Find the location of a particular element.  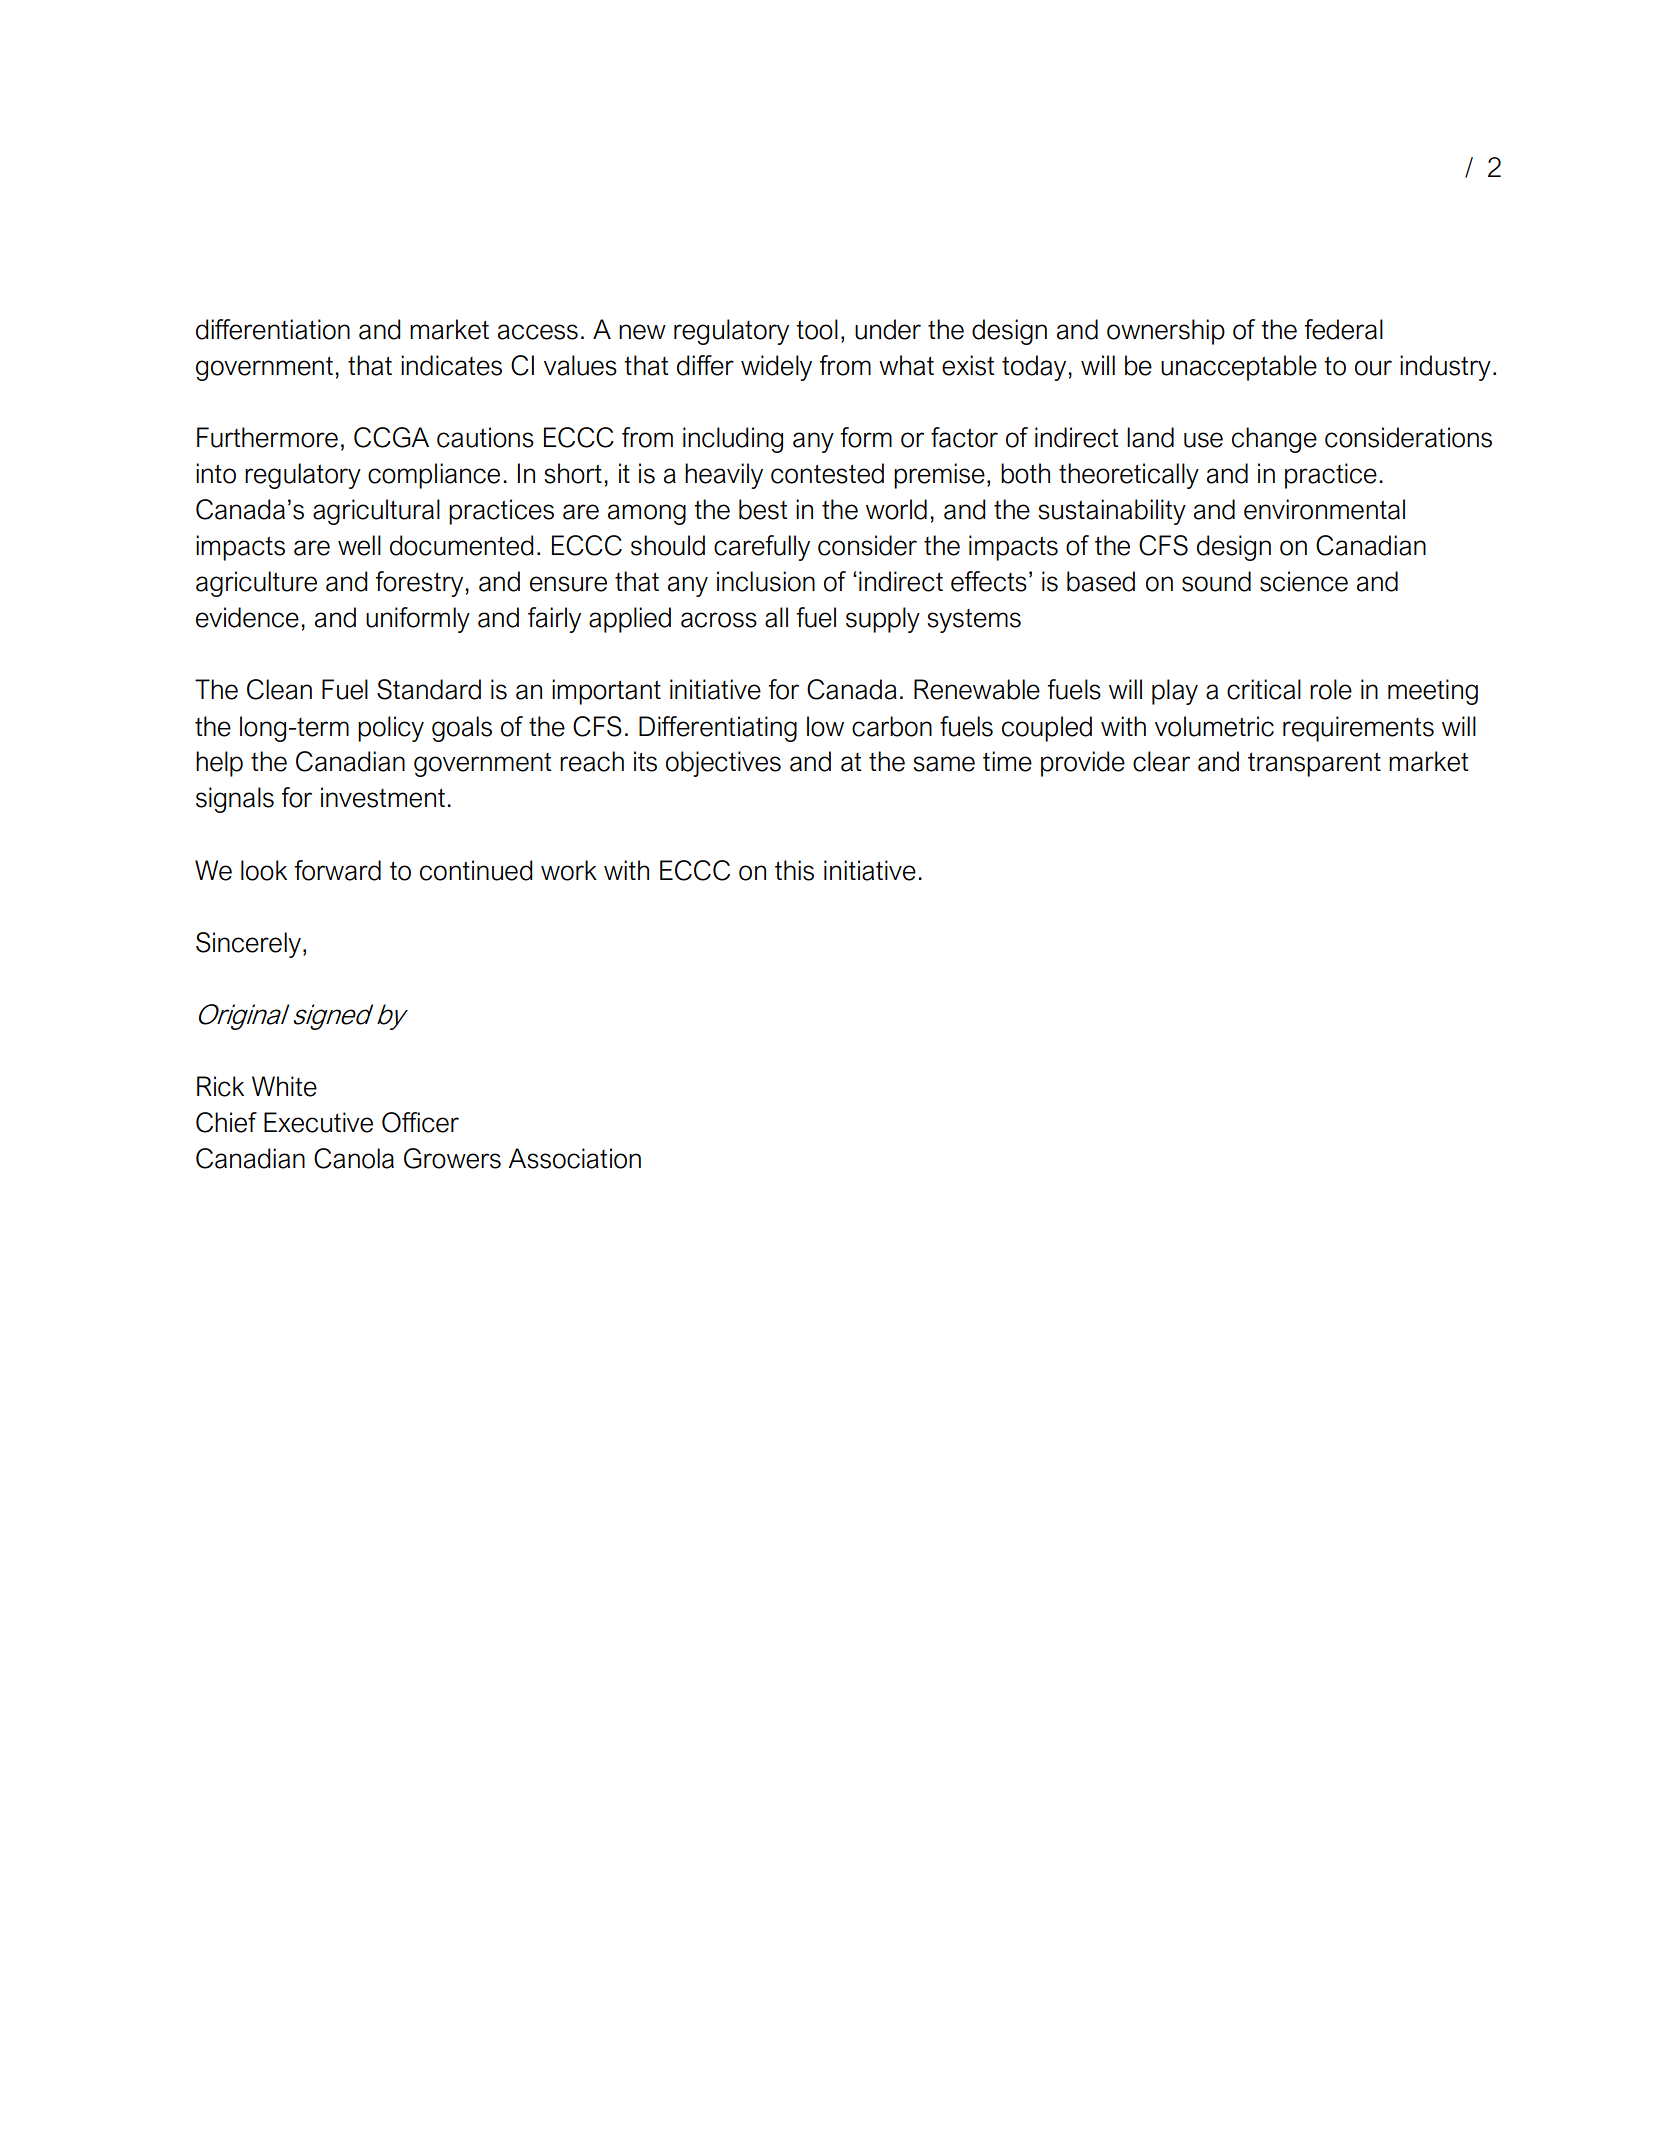

low is located at coordinates (825, 726).
